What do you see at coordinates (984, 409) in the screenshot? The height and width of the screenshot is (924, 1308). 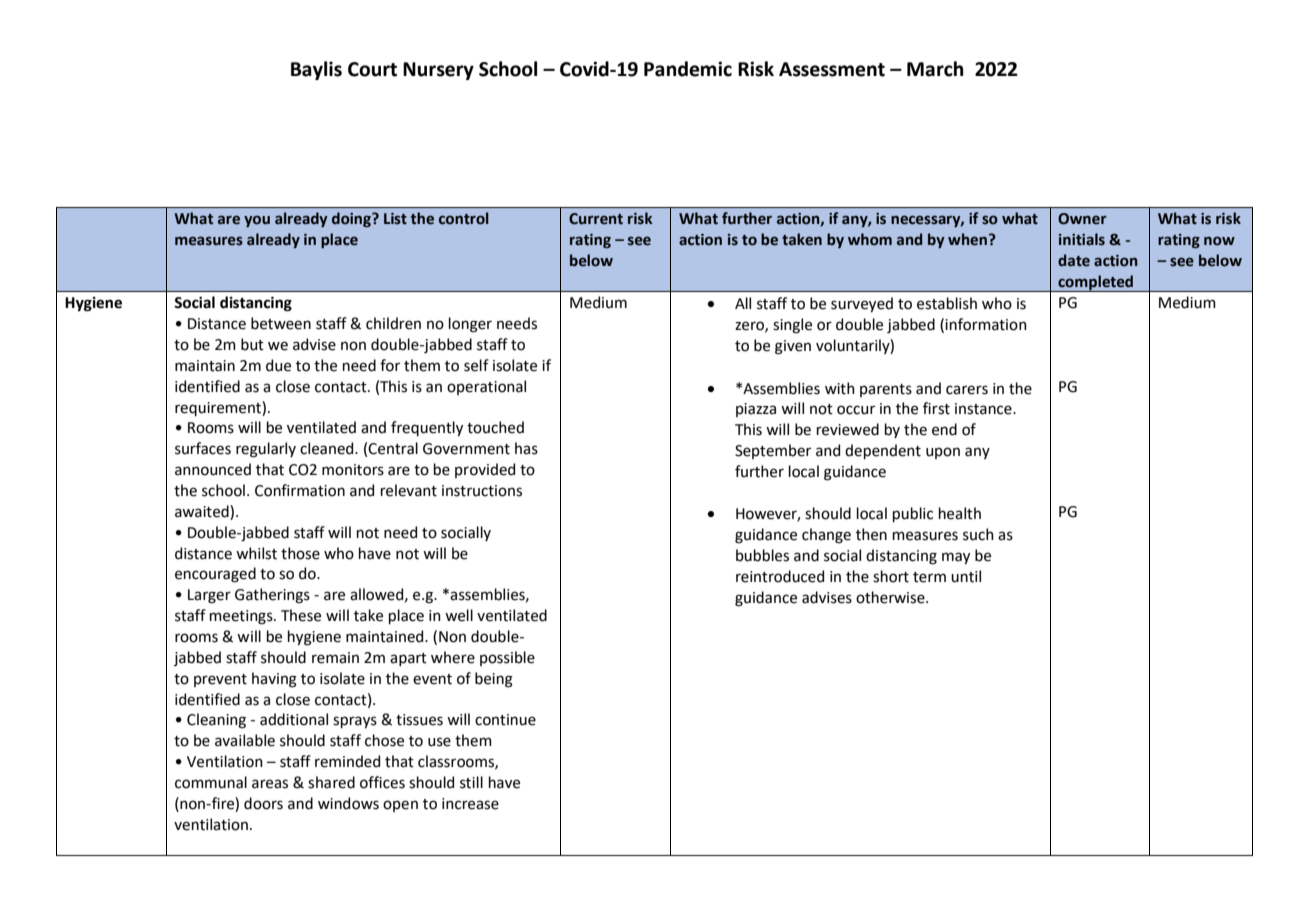 I see `instance` at bounding box center [984, 409].
